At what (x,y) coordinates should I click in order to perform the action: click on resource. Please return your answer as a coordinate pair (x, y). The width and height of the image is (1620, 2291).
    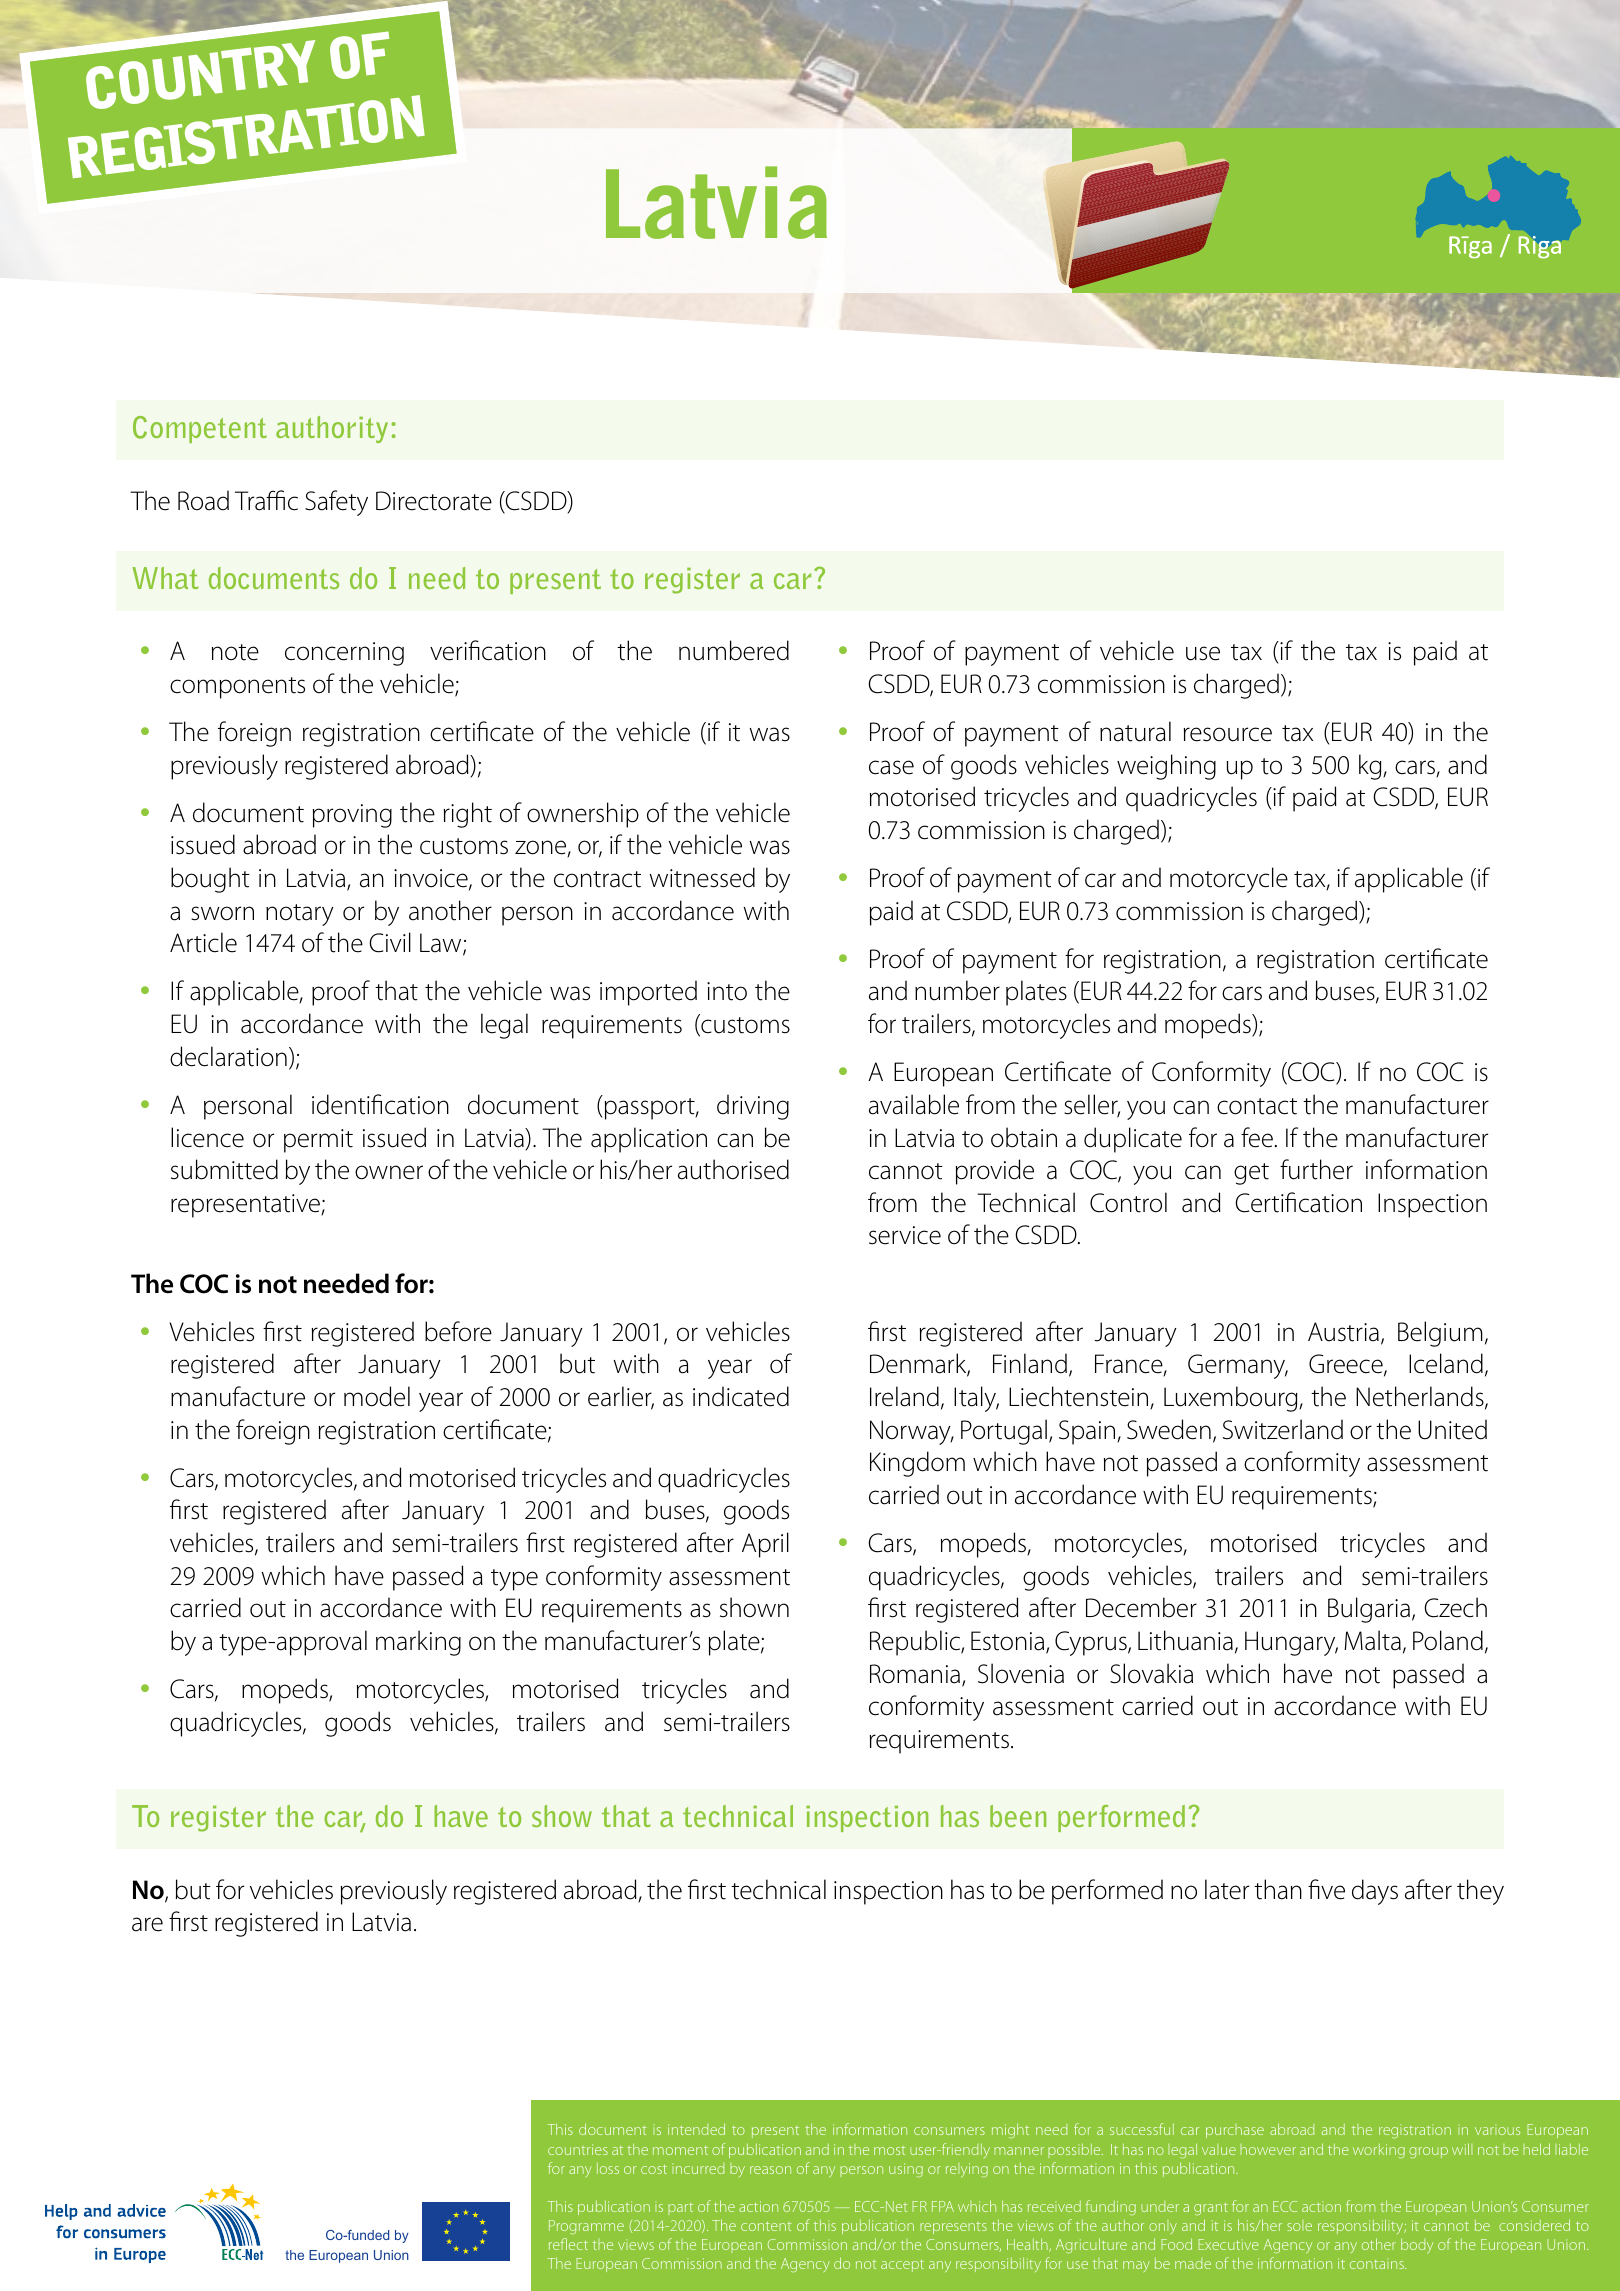
    Looking at the image, I should click on (1228, 734).
